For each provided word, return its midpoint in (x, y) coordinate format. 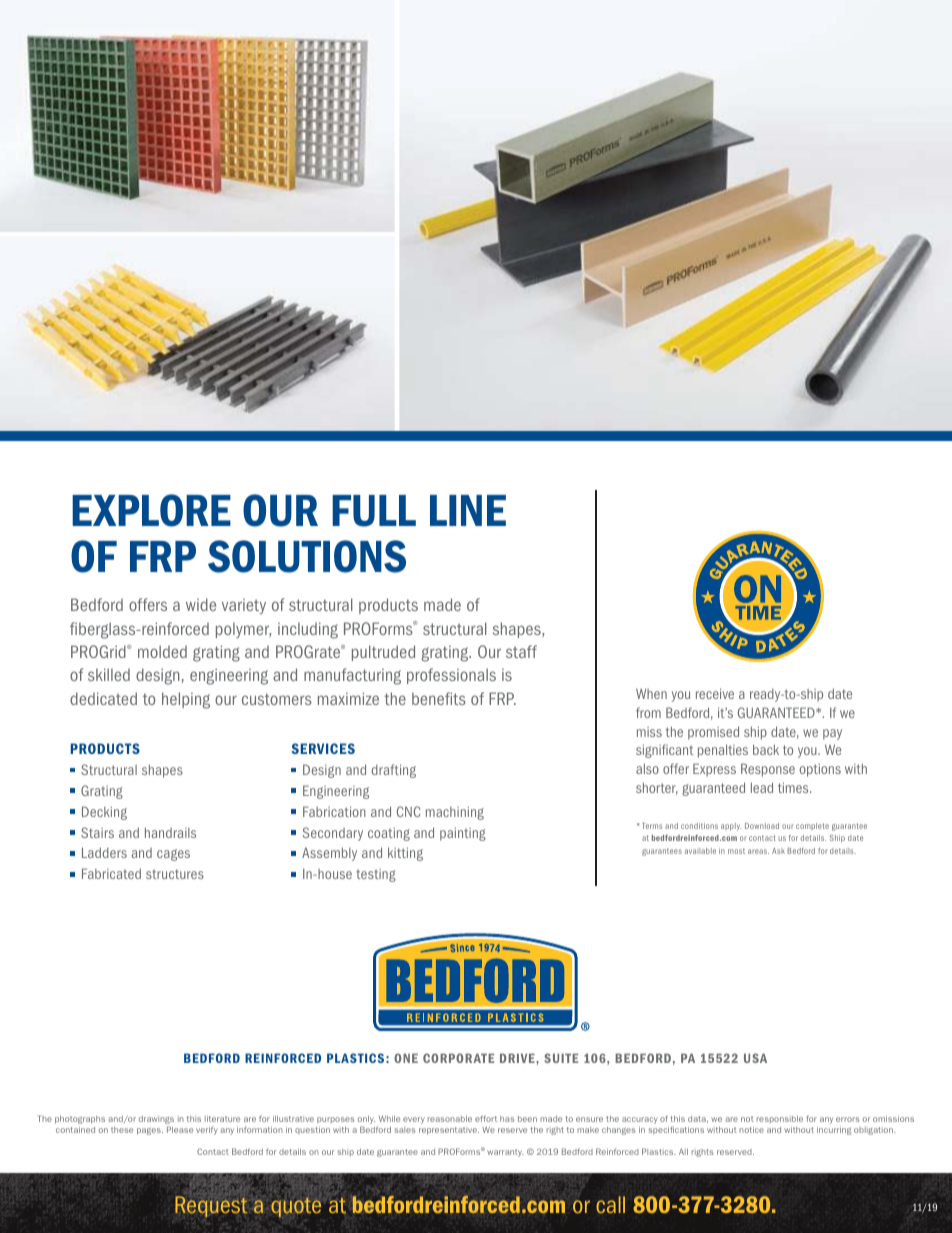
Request (211, 1206)
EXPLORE (151, 510)
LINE (468, 510)
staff (521, 651)
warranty (505, 1153)
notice (751, 1130)
